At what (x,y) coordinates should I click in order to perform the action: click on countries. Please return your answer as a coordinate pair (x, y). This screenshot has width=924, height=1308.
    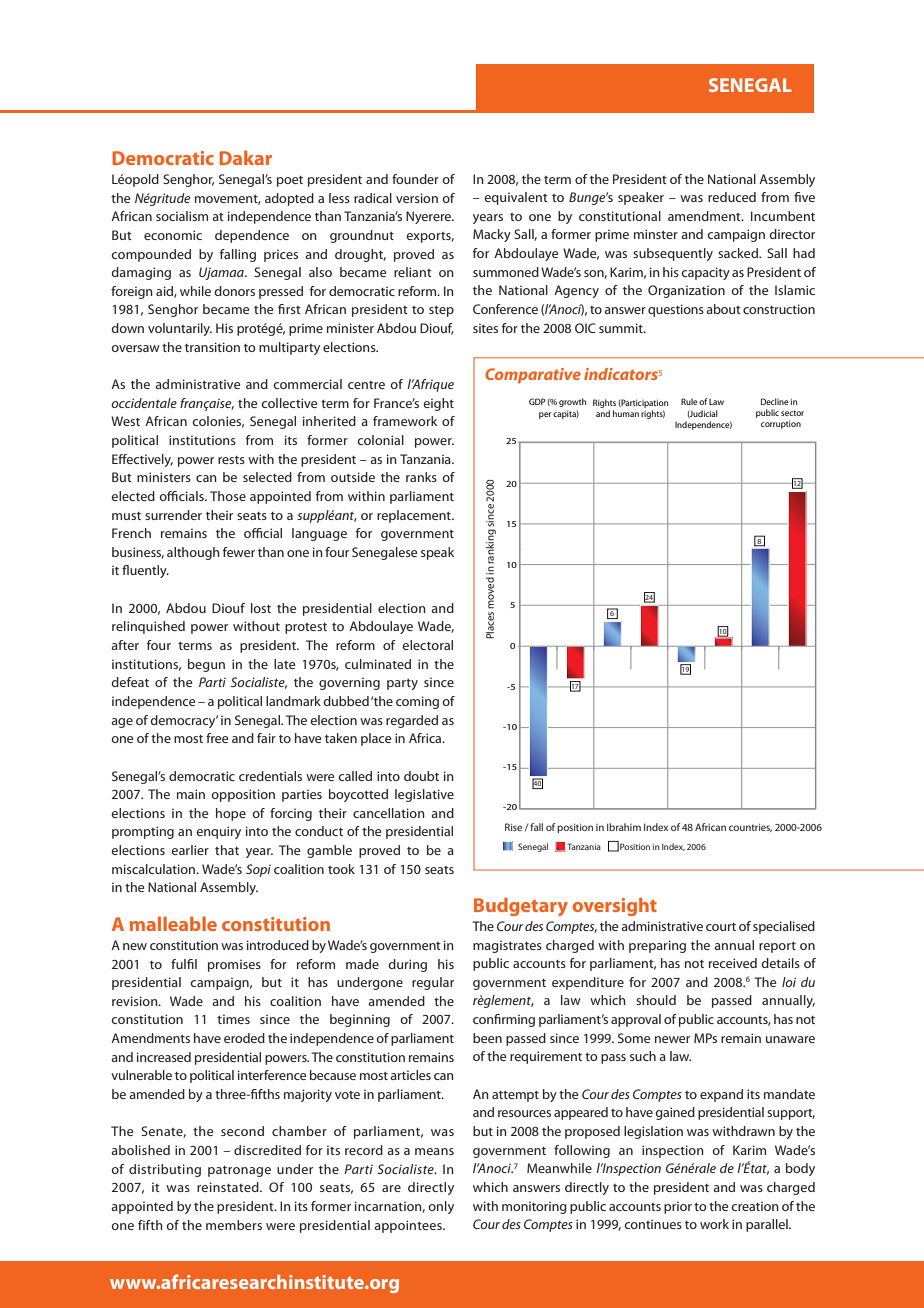
    Looking at the image, I should click on (750, 828).
